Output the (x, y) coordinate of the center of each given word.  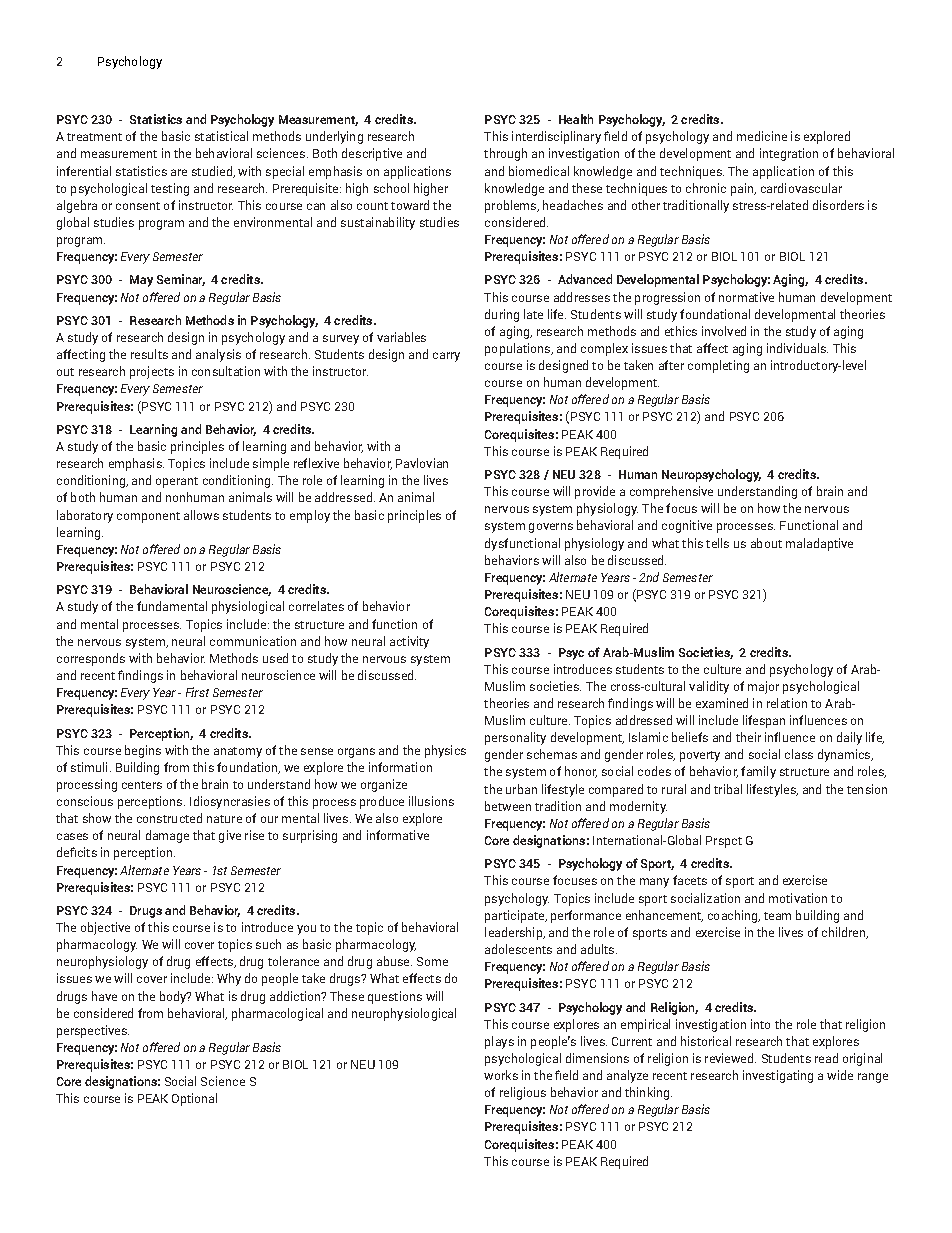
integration (789, 154)
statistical (221, 136)
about (766, 543)
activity (409, 642)
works (501, 1075)
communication (253, 641)
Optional (194, 1099)
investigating (778, 1076)
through (505, 154)
